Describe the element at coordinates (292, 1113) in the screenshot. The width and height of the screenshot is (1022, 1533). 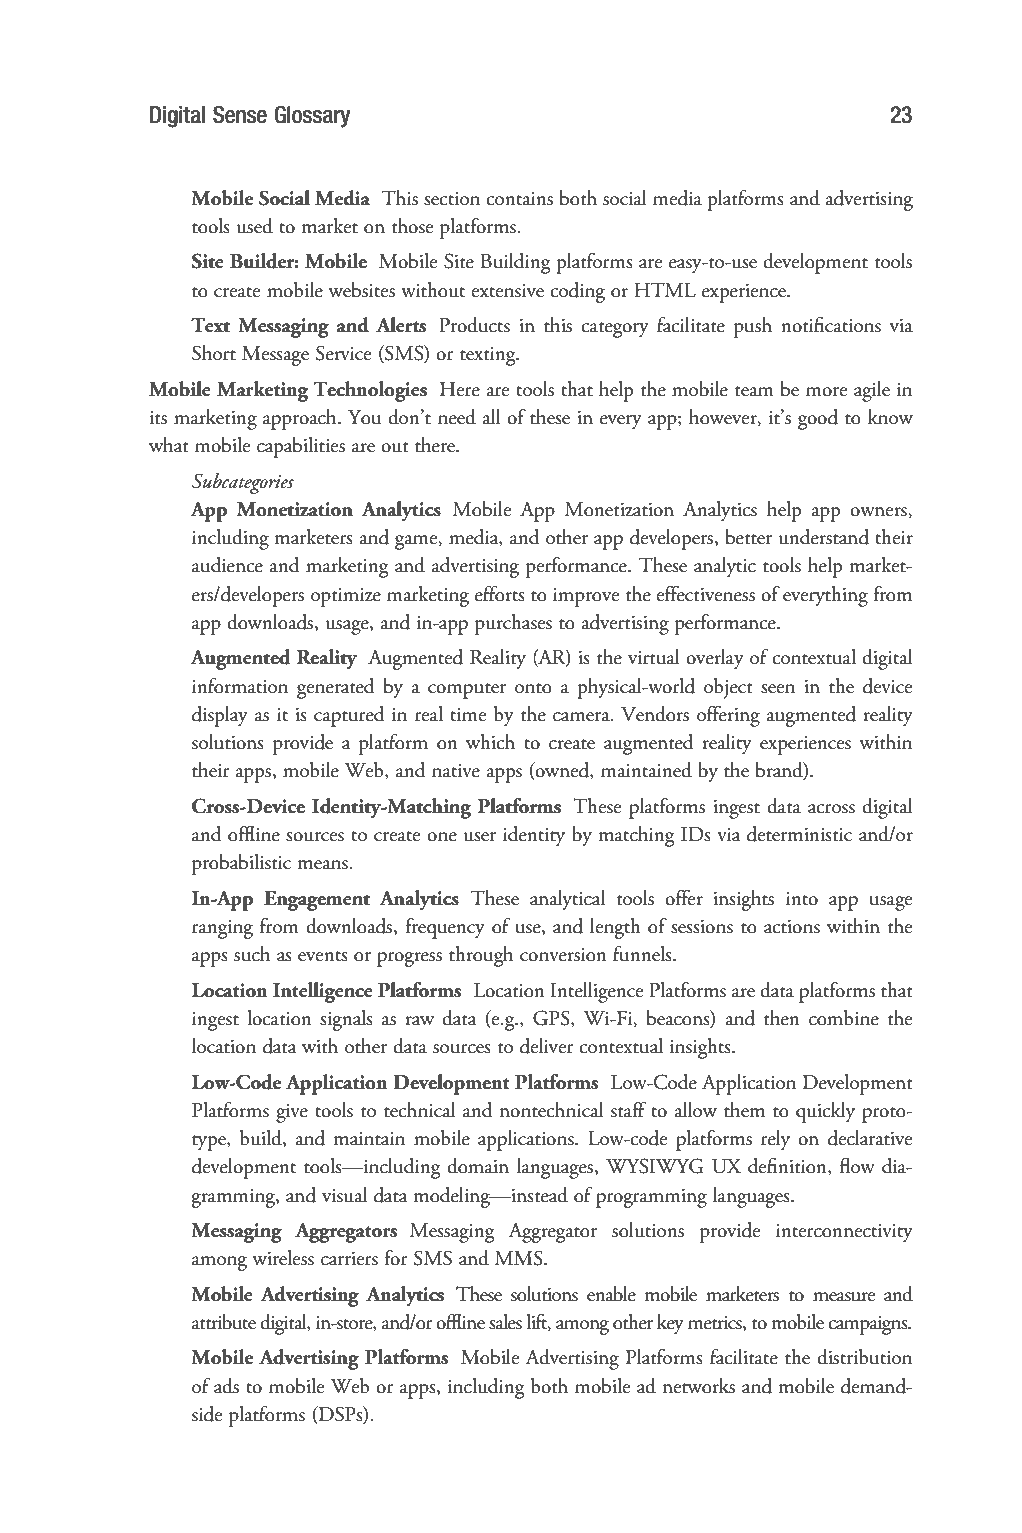
I see `give` at that location.
